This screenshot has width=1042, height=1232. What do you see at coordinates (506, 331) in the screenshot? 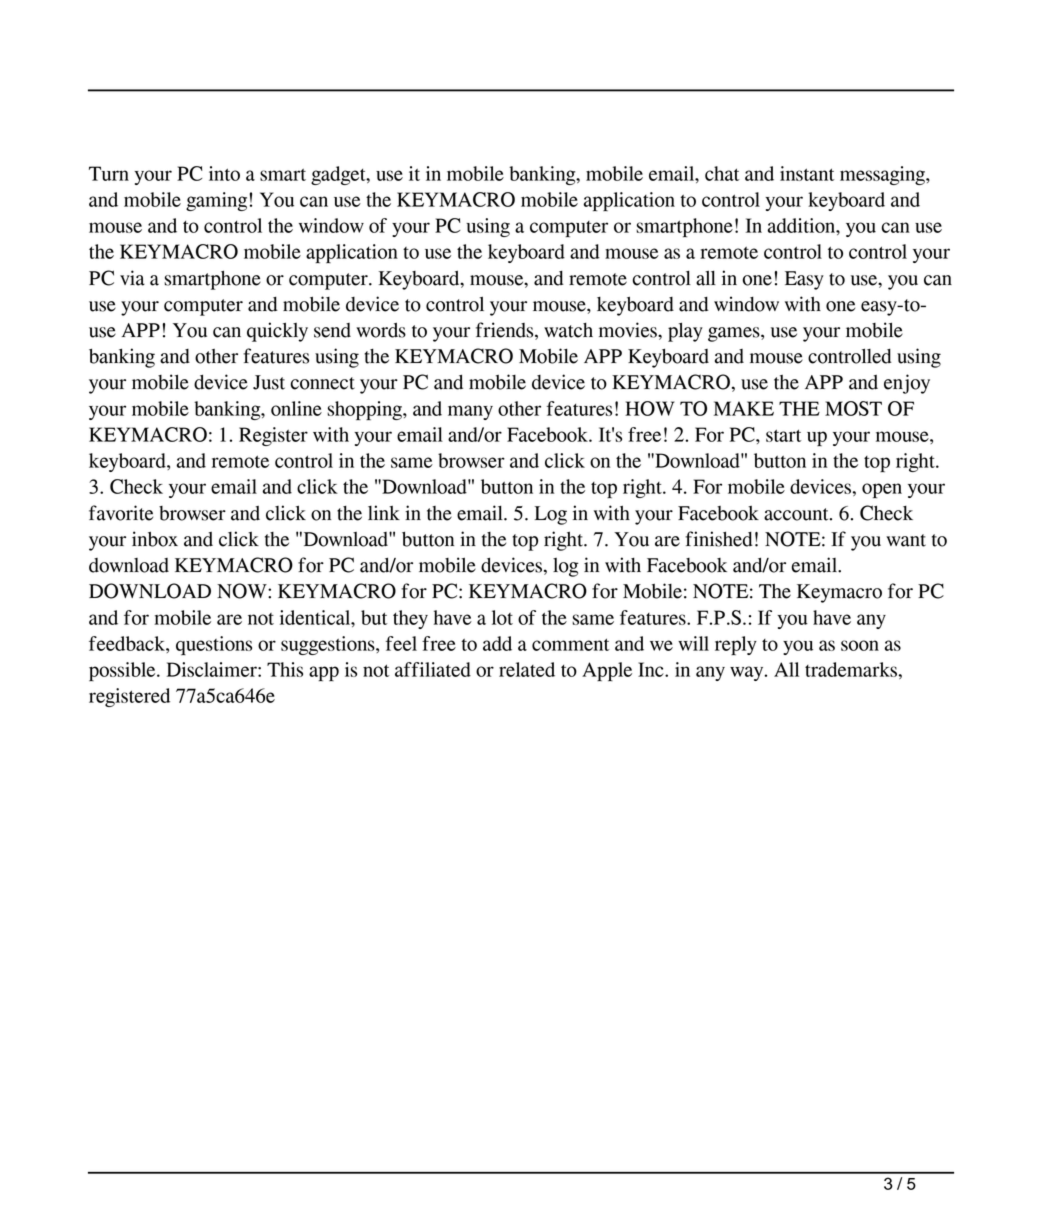
I see `friends` at bounding box center [506, 331].
